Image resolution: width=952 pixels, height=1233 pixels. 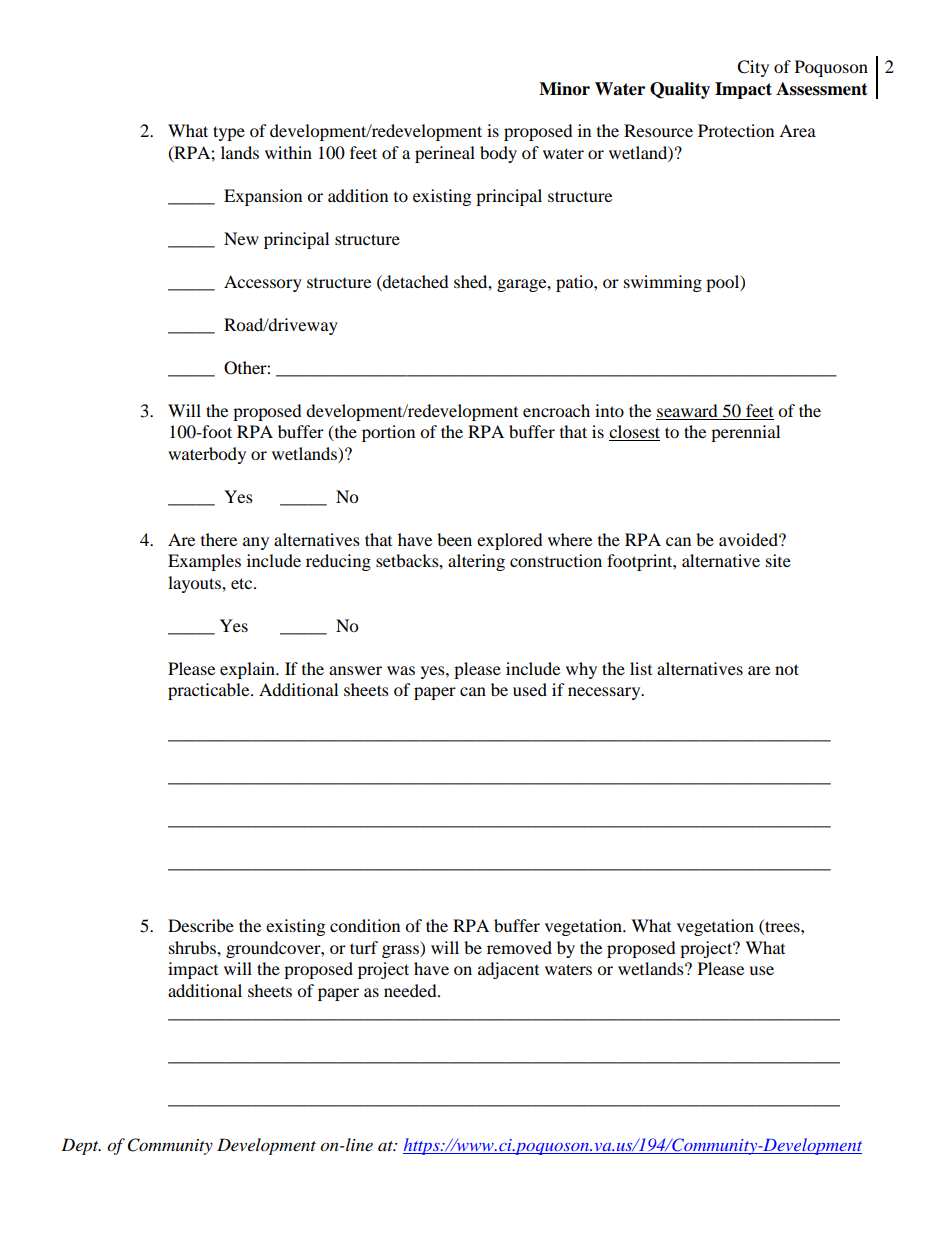 I want to click on perineal, so click(x=445, y=154).
